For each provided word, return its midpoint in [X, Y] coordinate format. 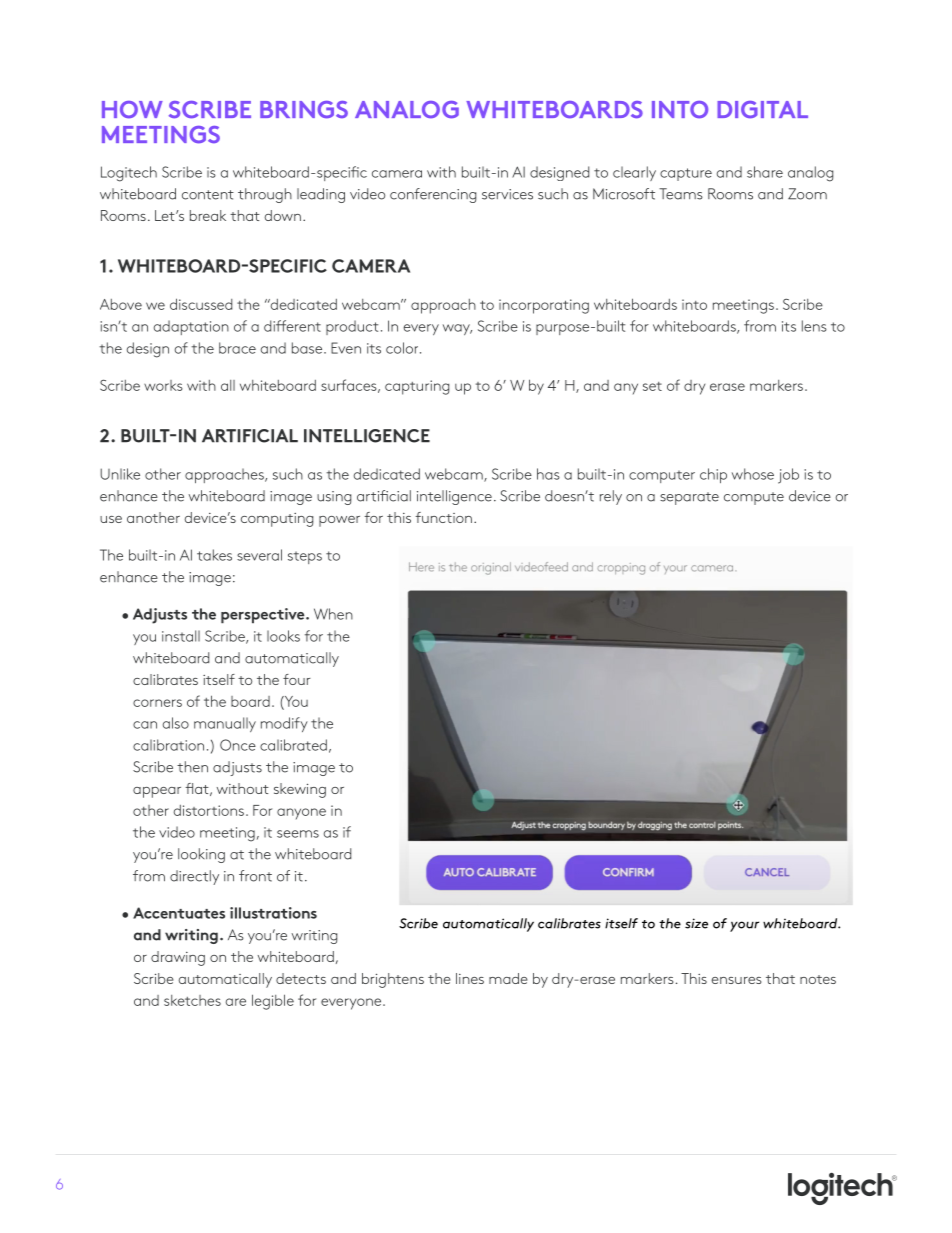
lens [814, 326]
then [192, 767]
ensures [736, 980]
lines [470, 978]
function [443, 517]
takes [214, 555]
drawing [178, 958]
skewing [300, 790]
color [403, 348]
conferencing [433, 195]
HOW [132, 109]
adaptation [191, 327]
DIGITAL [762, 109]
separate [689, 498]
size [696, 923]
